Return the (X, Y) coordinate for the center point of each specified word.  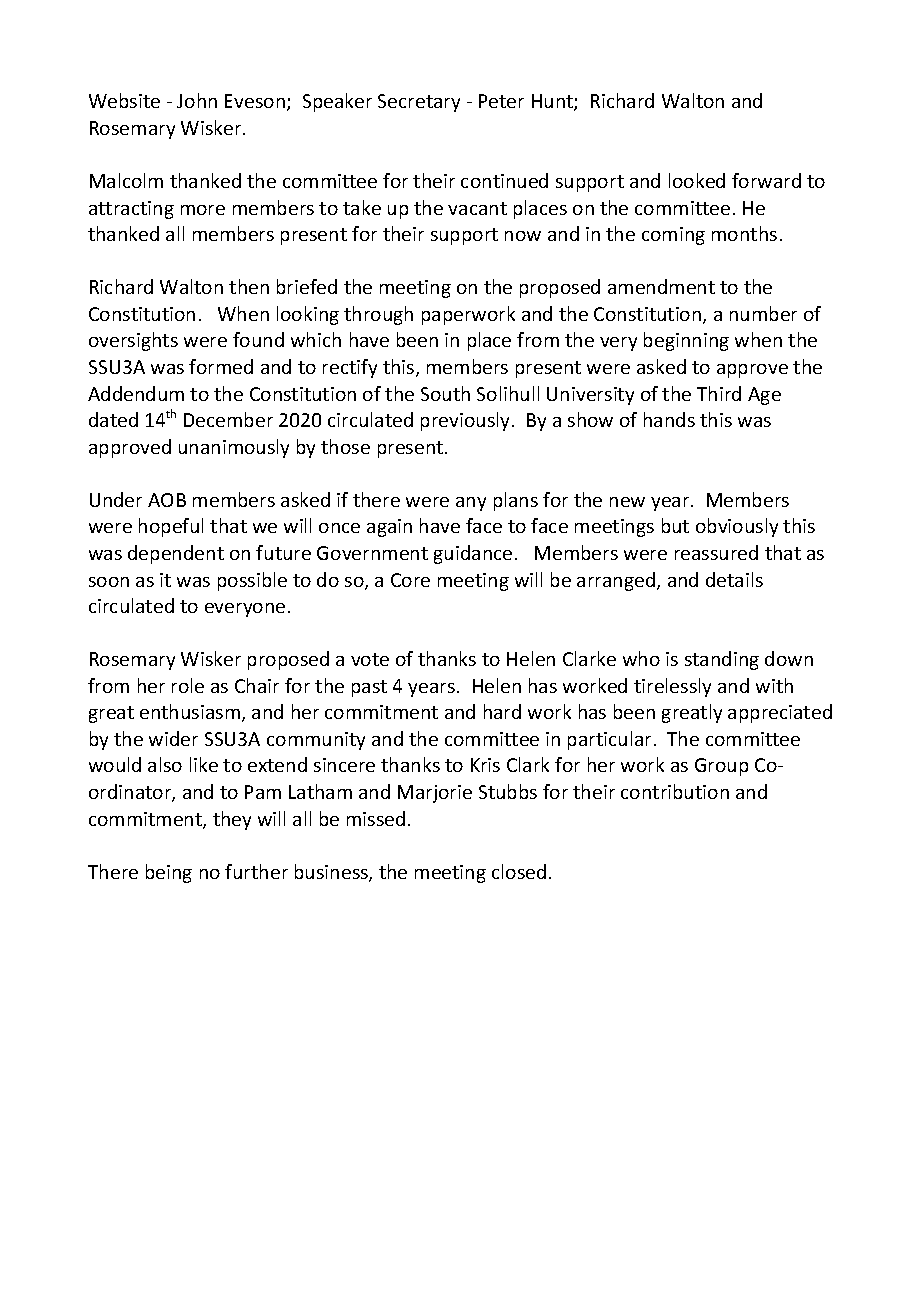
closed (519, 871)
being (169, 873)
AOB (167, 500)
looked (697, 180)
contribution (675, 791)
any (471, 504)
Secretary (419, 103)
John (197, 100)
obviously (737, 527)
